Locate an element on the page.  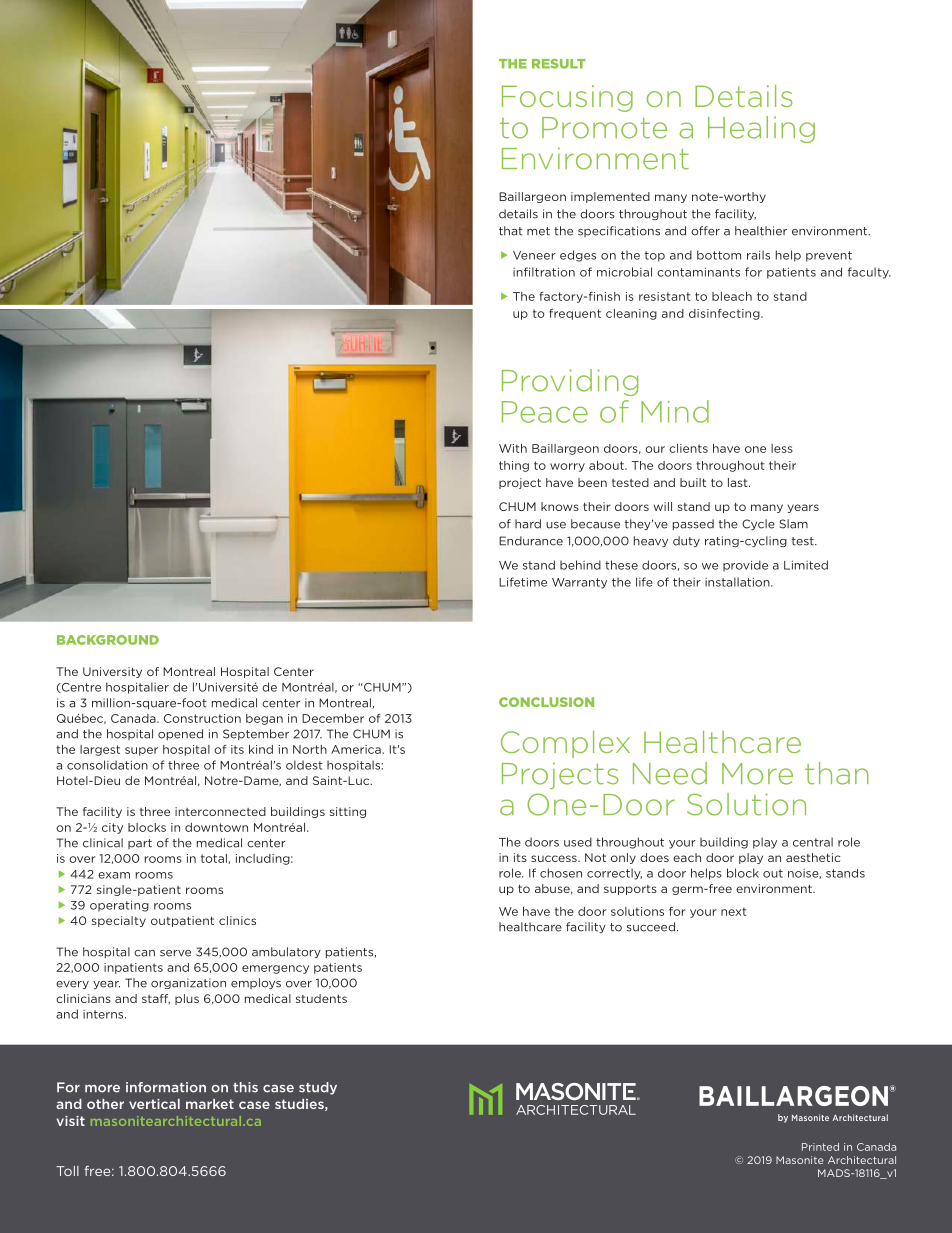
BACKGROUND is located at coordinates (108, 640).
